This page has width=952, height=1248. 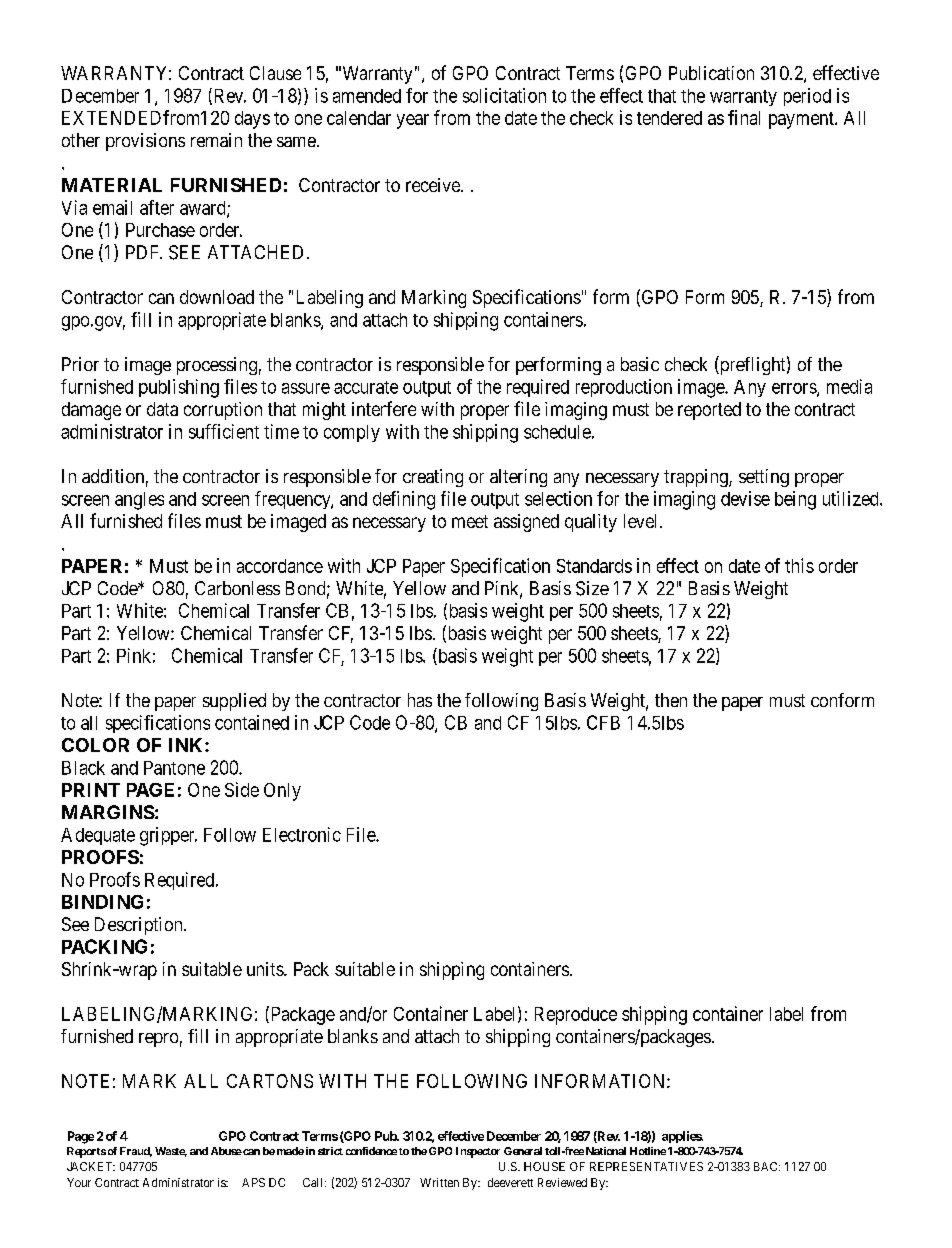 I want to click on final, so click(x=744, y=117).
